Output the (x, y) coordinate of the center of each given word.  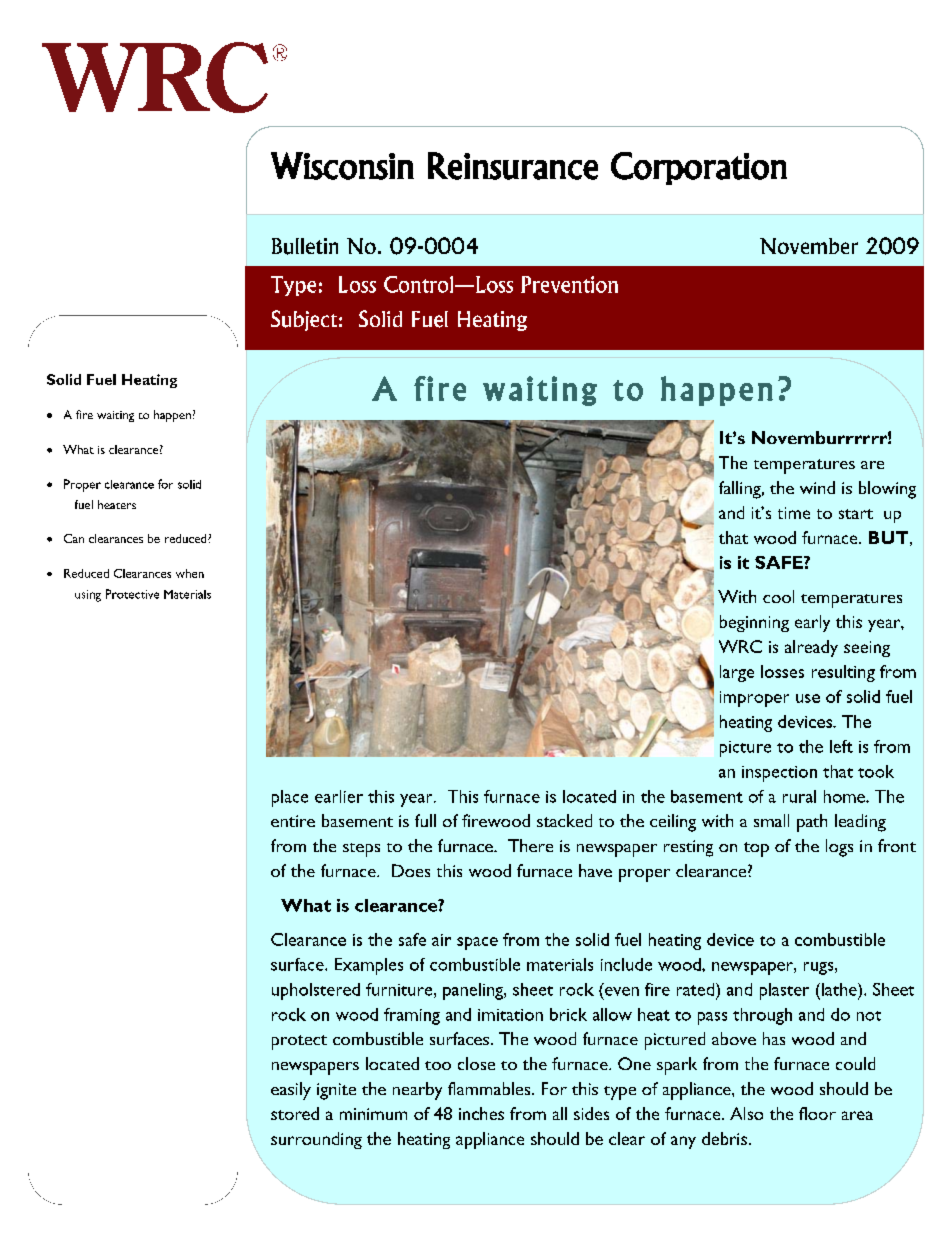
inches (481, 1113)
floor (817, 1113)
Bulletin (305, 246)
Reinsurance (513, 166)
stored (295, 1113)
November (809, 246)
